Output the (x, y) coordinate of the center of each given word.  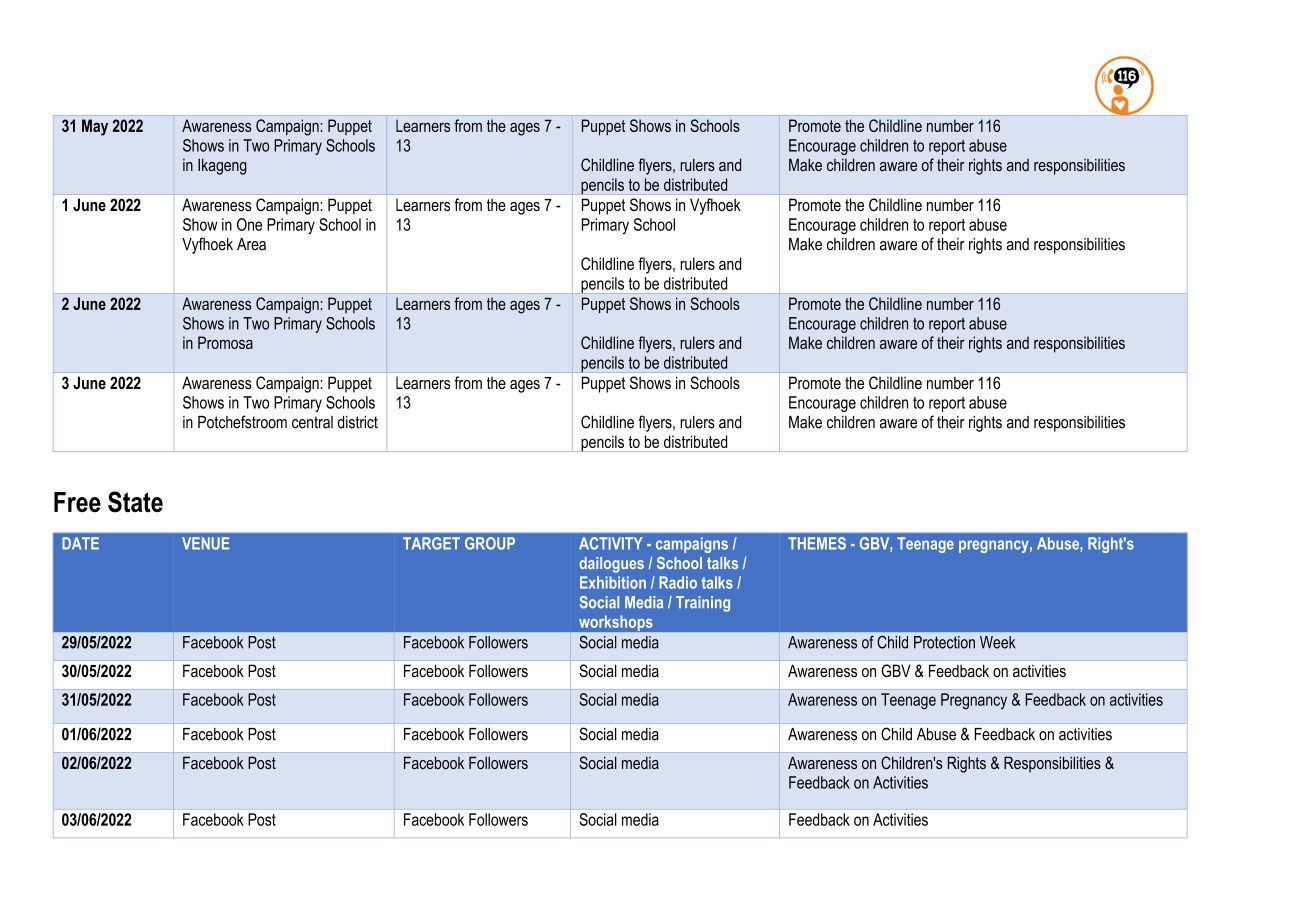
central (312, 422)
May (95, 127)
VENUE (206, 543)
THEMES (817, 543)
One (249, 224)
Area (251, 244)
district (358, 422)
